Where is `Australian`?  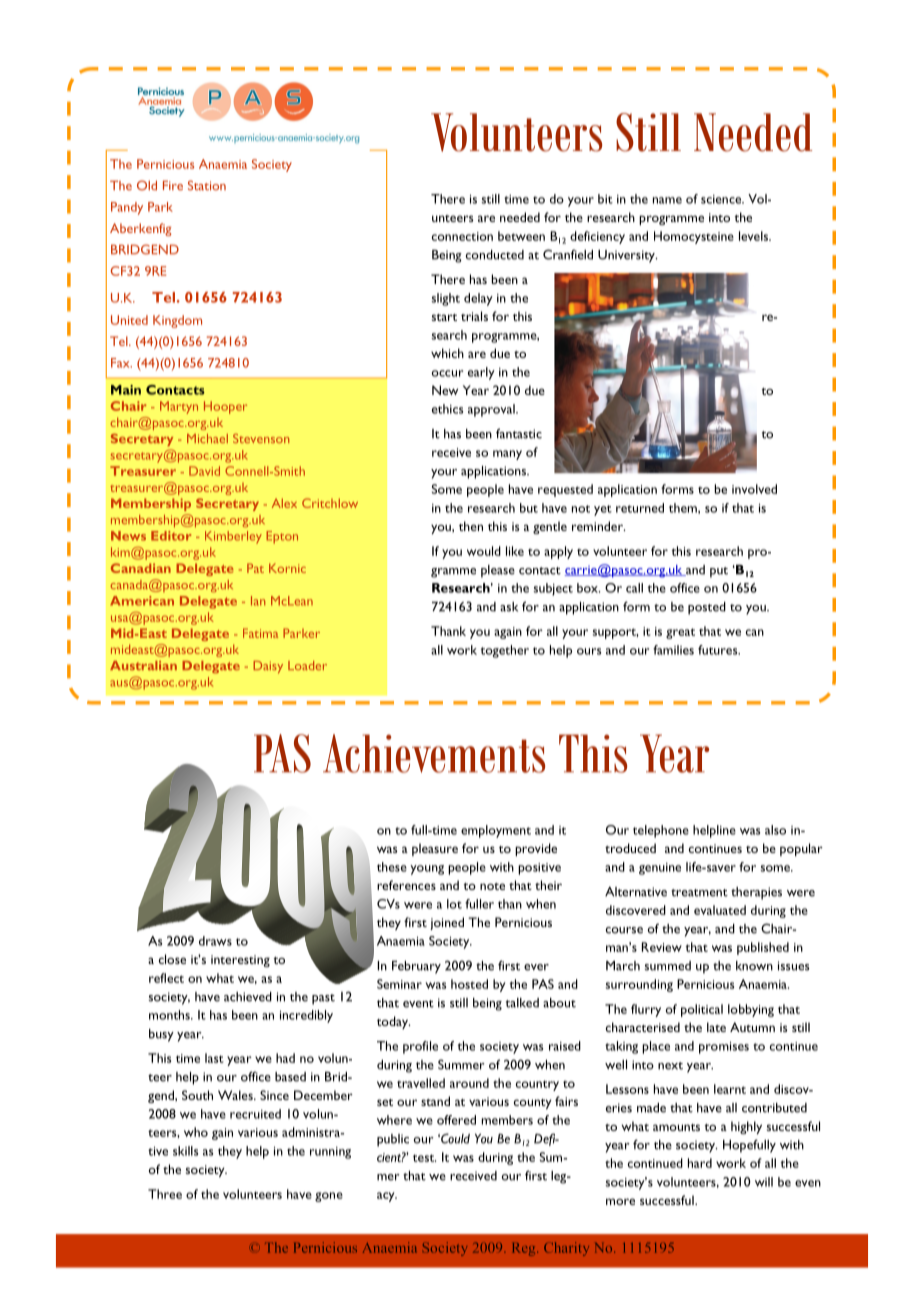 Australian is located at coordinates (143, 665).
